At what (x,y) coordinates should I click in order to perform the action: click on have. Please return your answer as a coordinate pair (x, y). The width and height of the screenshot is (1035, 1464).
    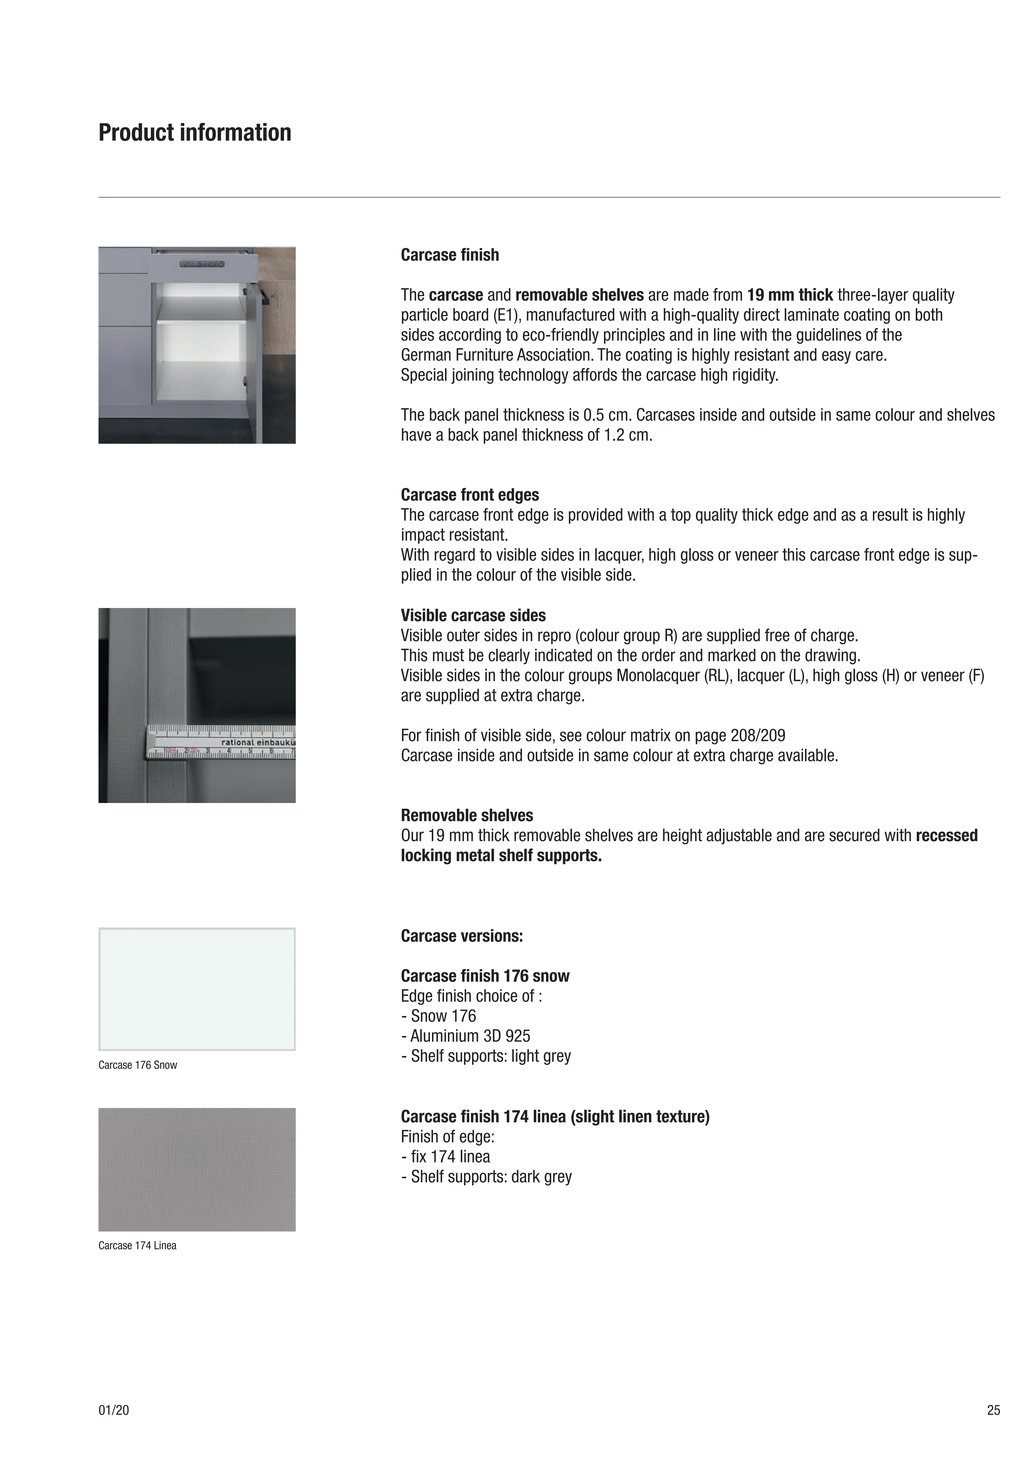
    Looking at the image, I should click on (416, 434).
